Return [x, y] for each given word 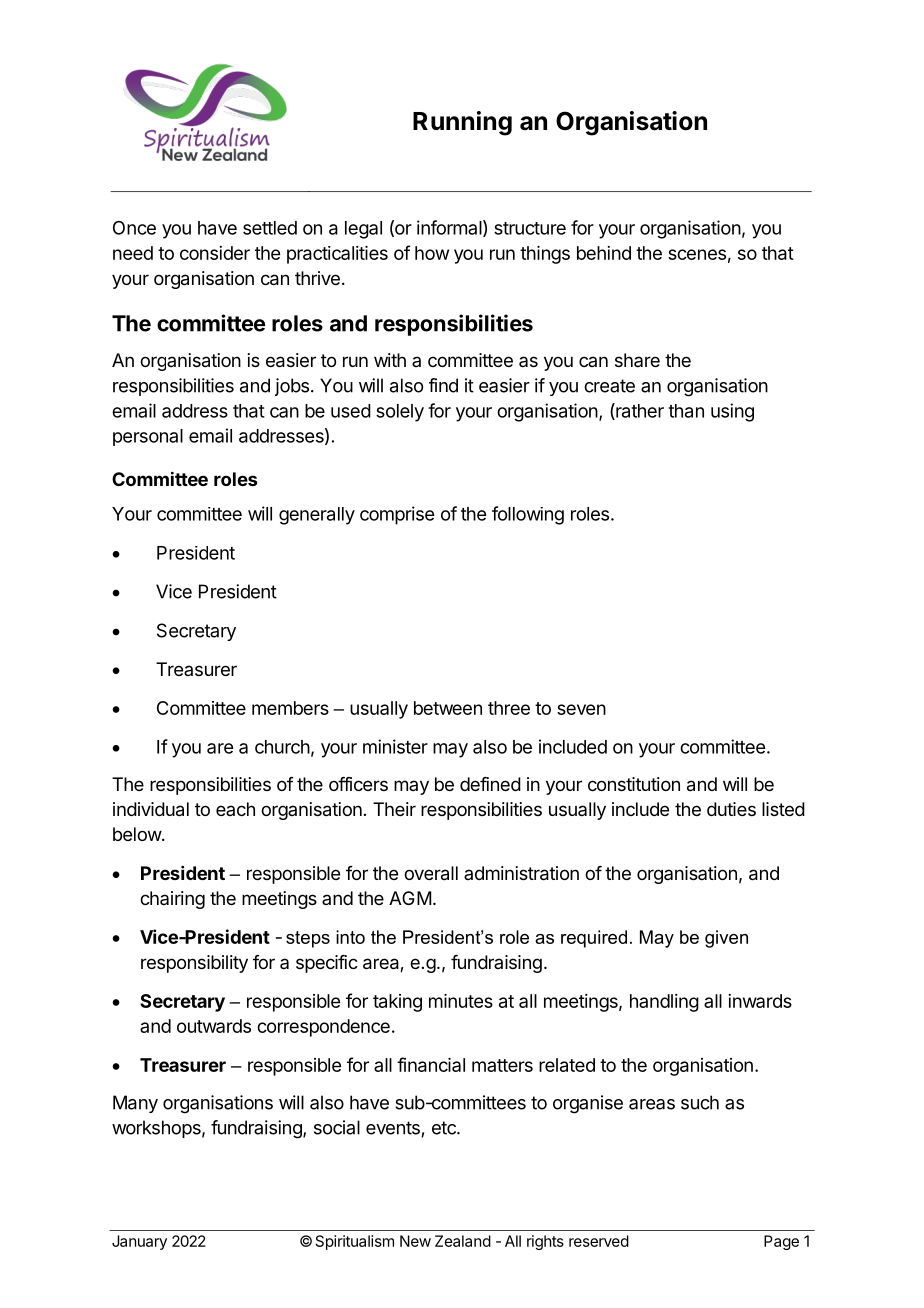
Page [781, 1242]
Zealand [463, 1241]
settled [270, 228]
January [139, 1242]
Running [462, 123]
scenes [697, 254]
